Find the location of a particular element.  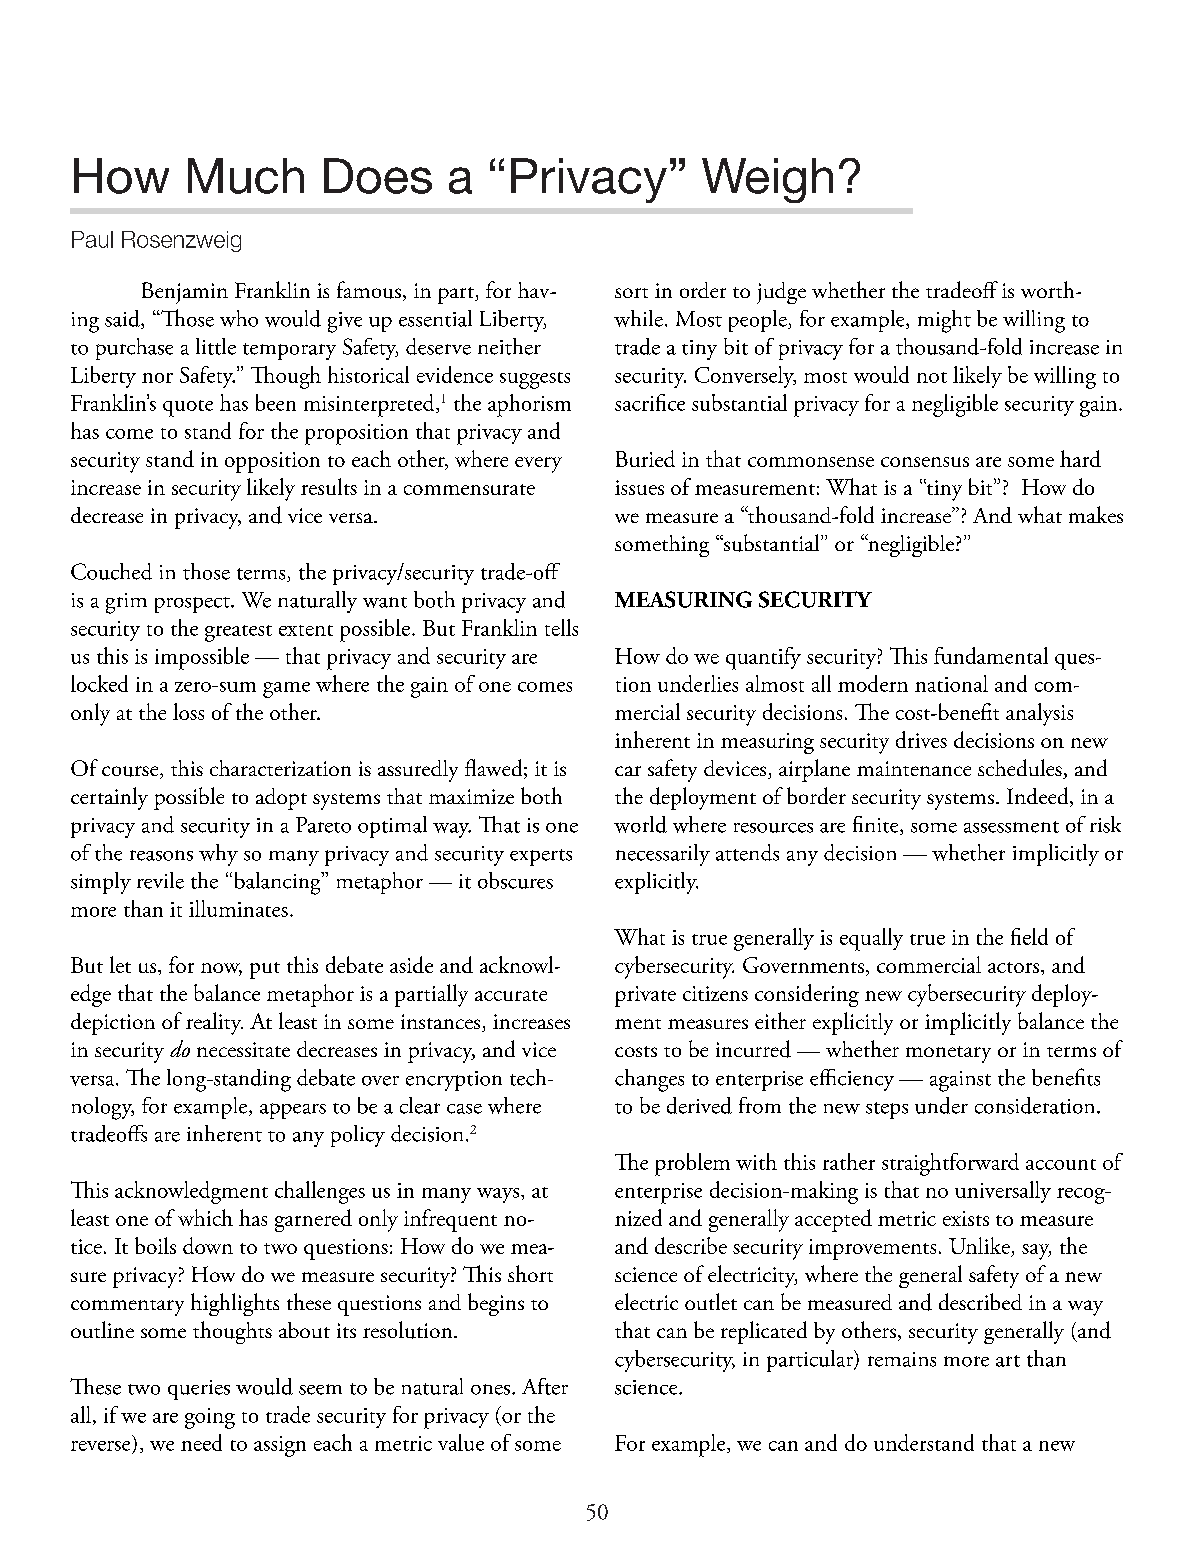

Much is located at coordinates (246, 176).
